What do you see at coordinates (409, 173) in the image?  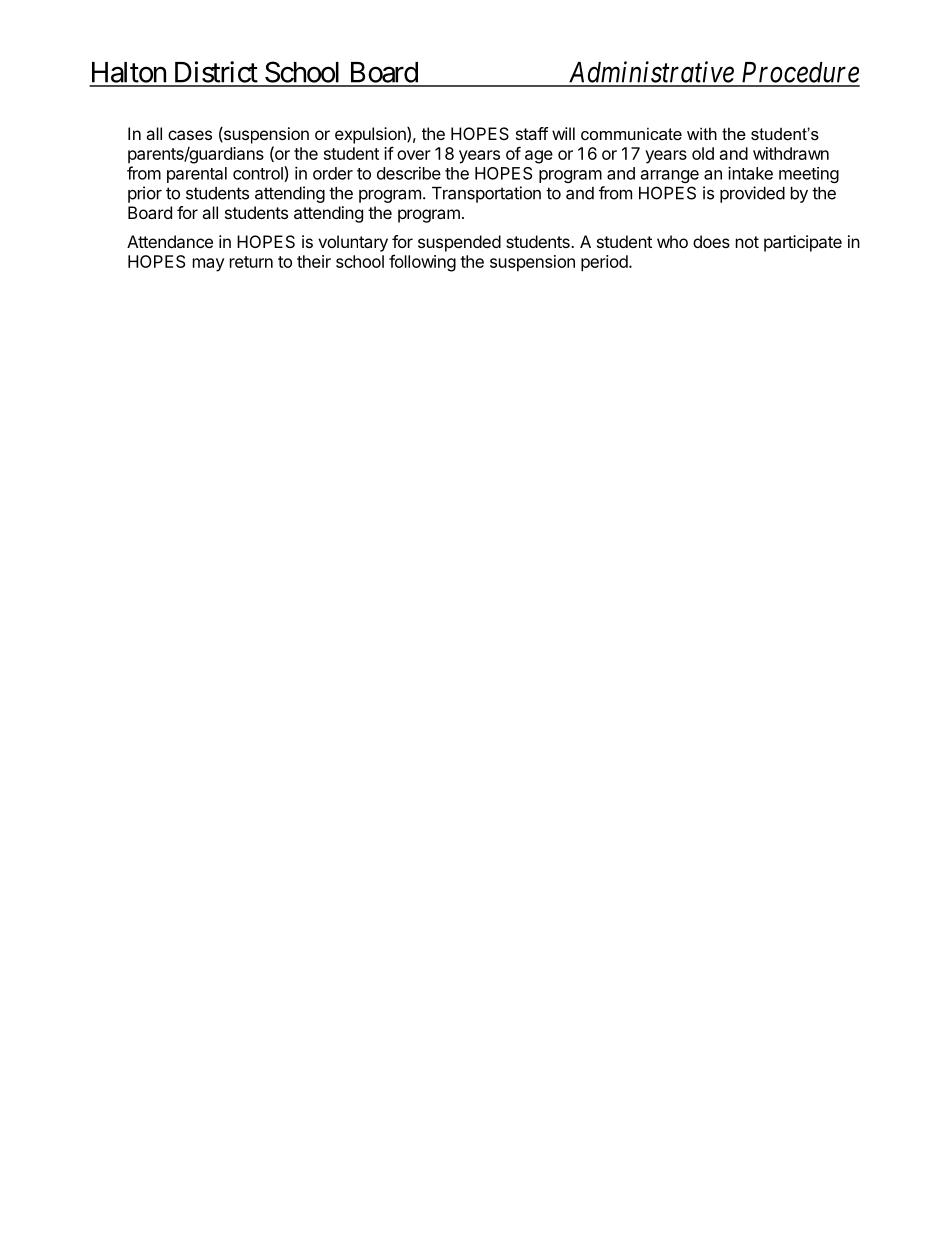 I see `describe` at bounding box center [409, 173].
